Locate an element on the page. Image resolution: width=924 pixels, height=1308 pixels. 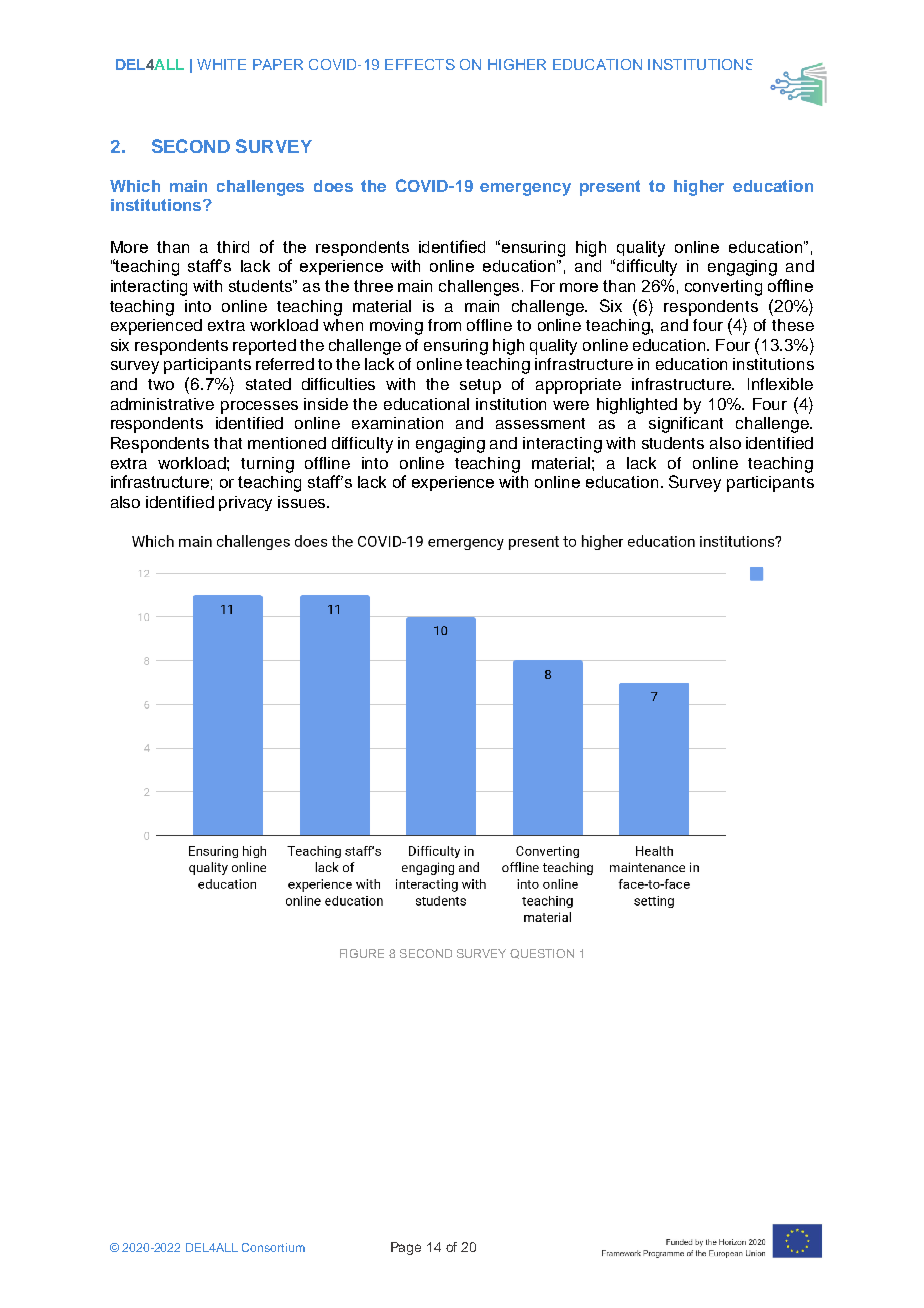
WHITE is located at coordinates (221, 64).
